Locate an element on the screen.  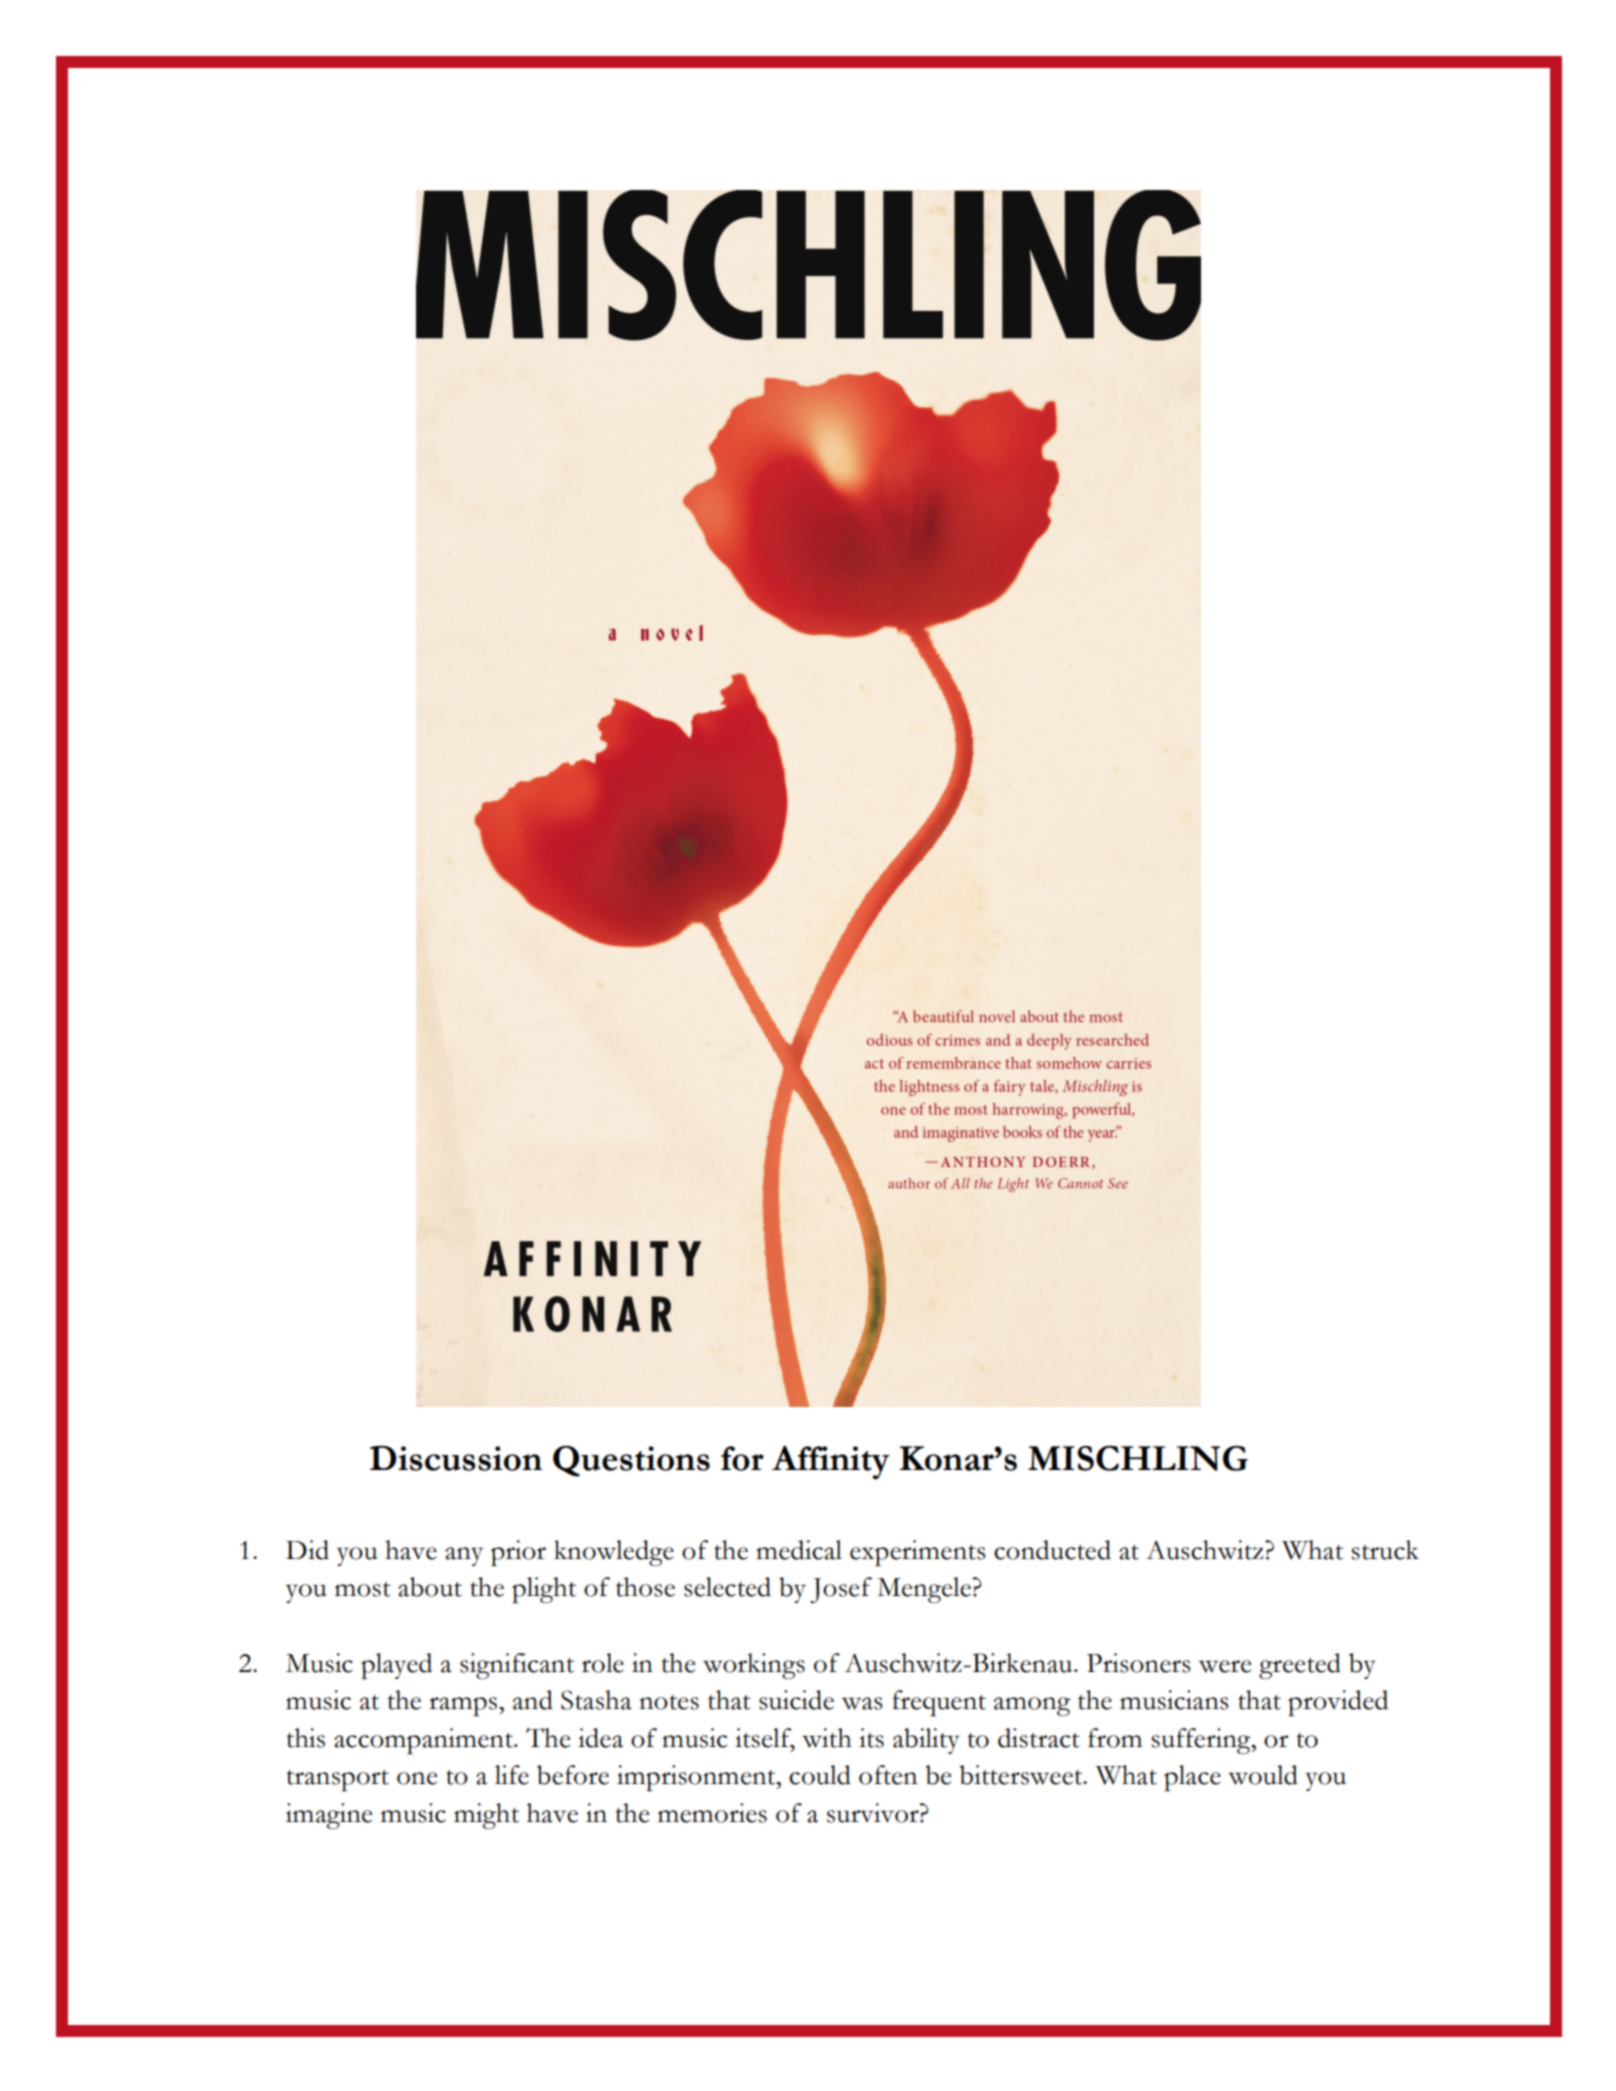
struck is located at coordinates (1385, 1550).
